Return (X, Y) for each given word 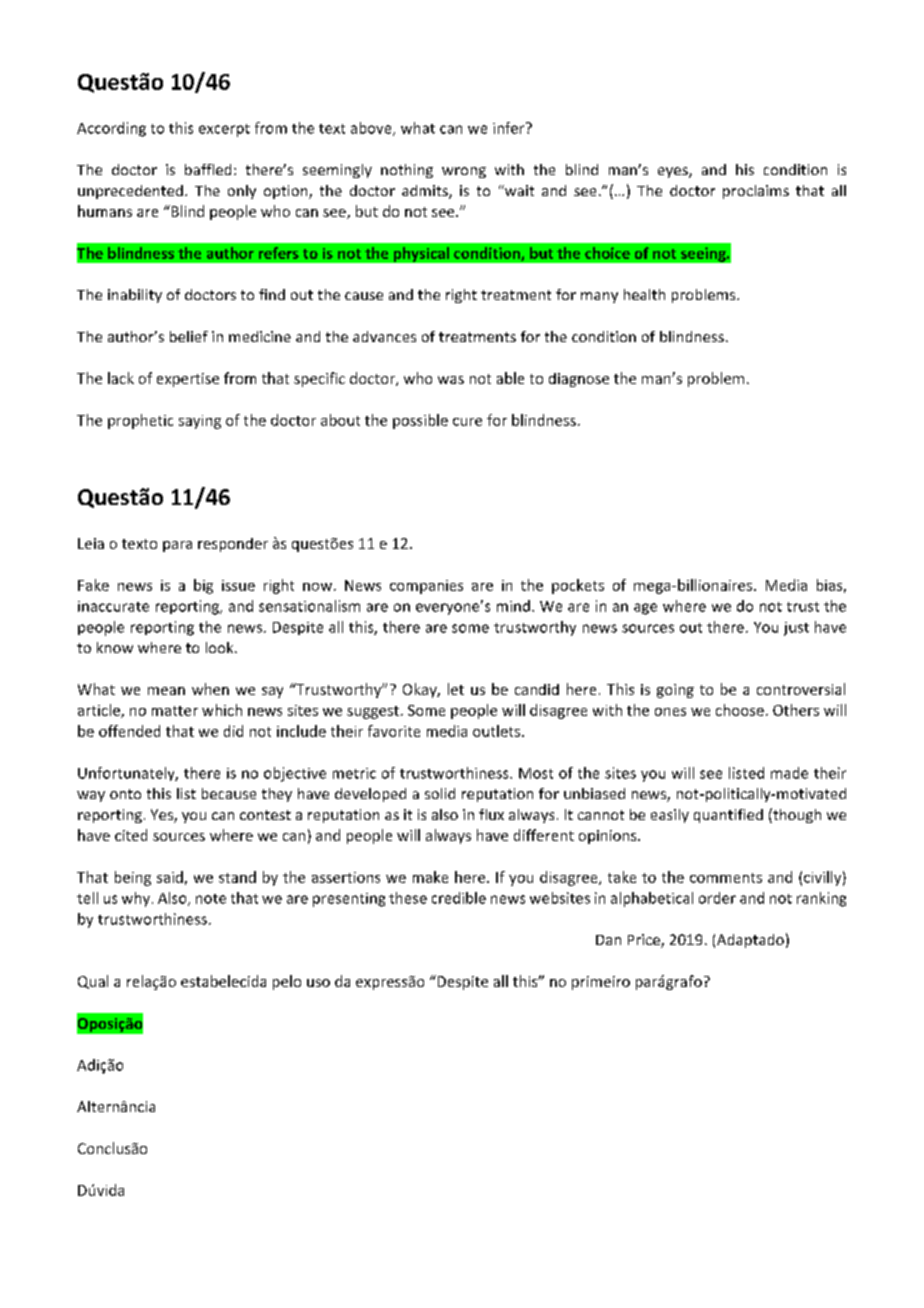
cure (467, 422)
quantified (728, 816)
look (221, 647)
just (796, 629)
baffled (208, 169)
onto (125, 794)
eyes (674, 172)
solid (440, 793)
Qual (93, 982)
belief (189, 336)
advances (384, 336)
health (644, 294)
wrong (464, 172)
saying (200, 422)
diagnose (579, 380)
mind (513, 606)
